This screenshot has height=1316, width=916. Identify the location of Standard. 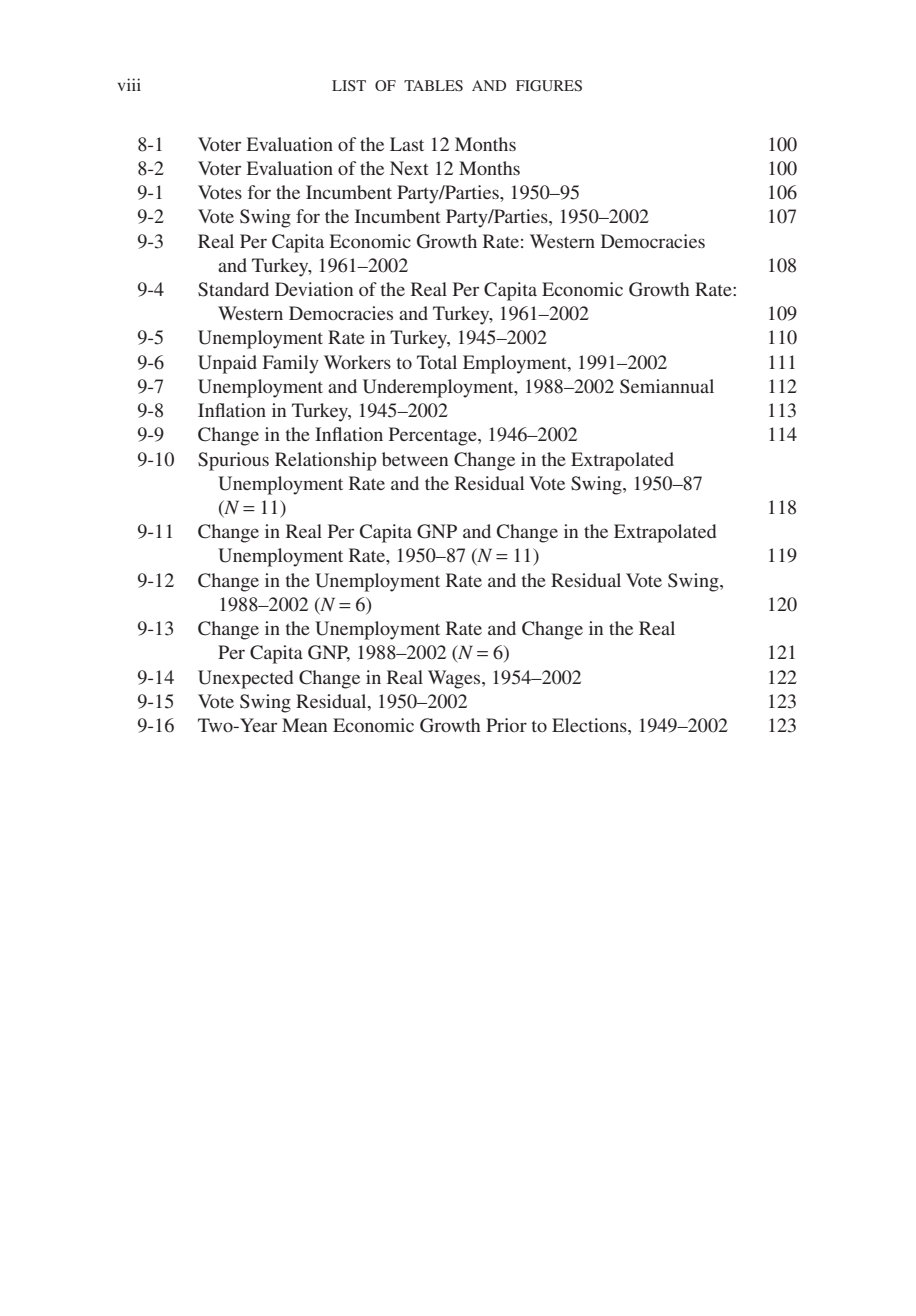
(233, 289).
